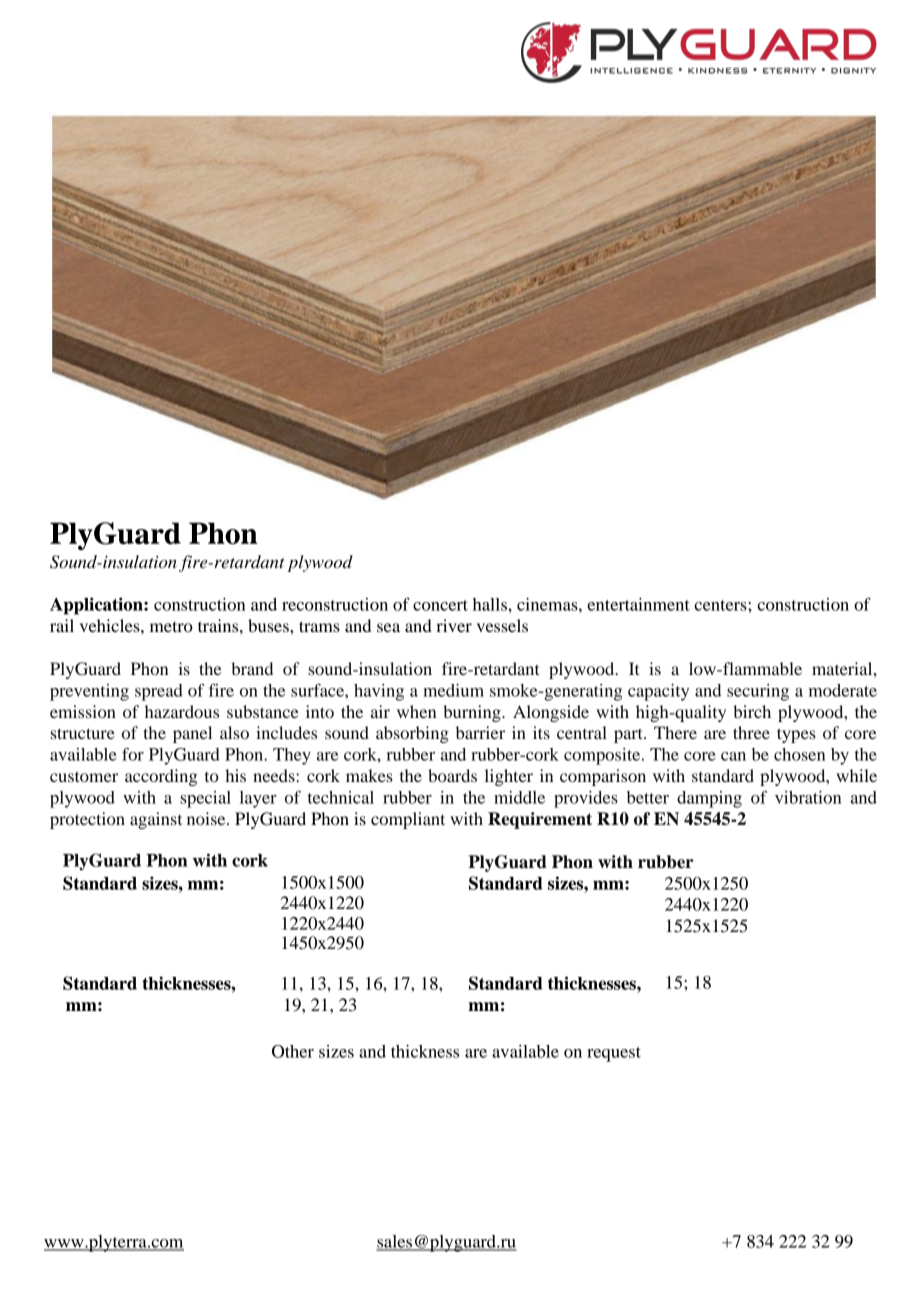  Describe the element at coordinates (709, 799) in the screenshot. I see `damping` at that location.
